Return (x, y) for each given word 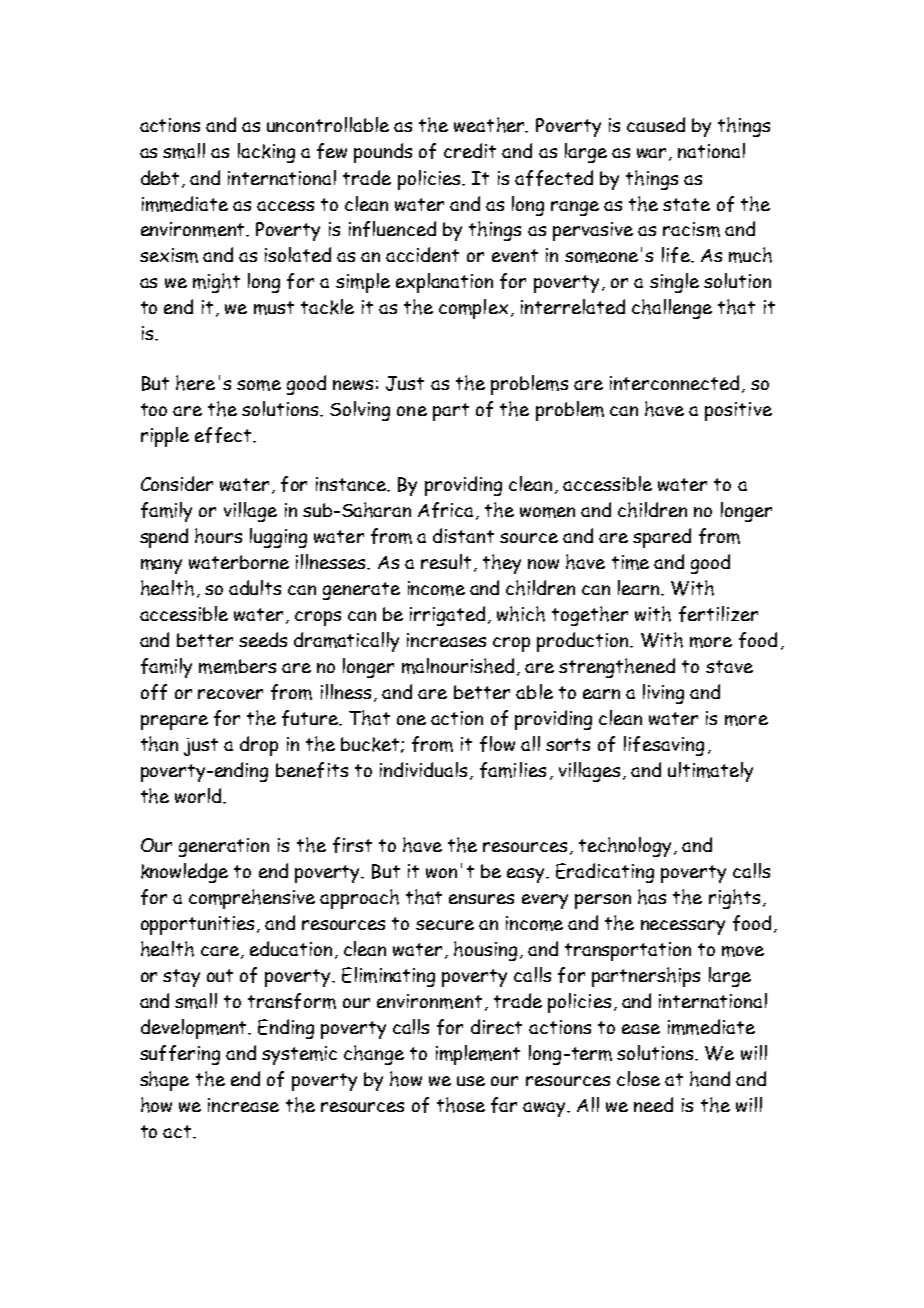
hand (710, 1079)
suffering (180, 1055)
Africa (445, 510)
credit (470, 150)
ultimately (710, 772)
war (653, 154)
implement (478, 1055)
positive (738, 411)
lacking (266, 153)
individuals (423, 769)
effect (224, 435)
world (199, 795)
